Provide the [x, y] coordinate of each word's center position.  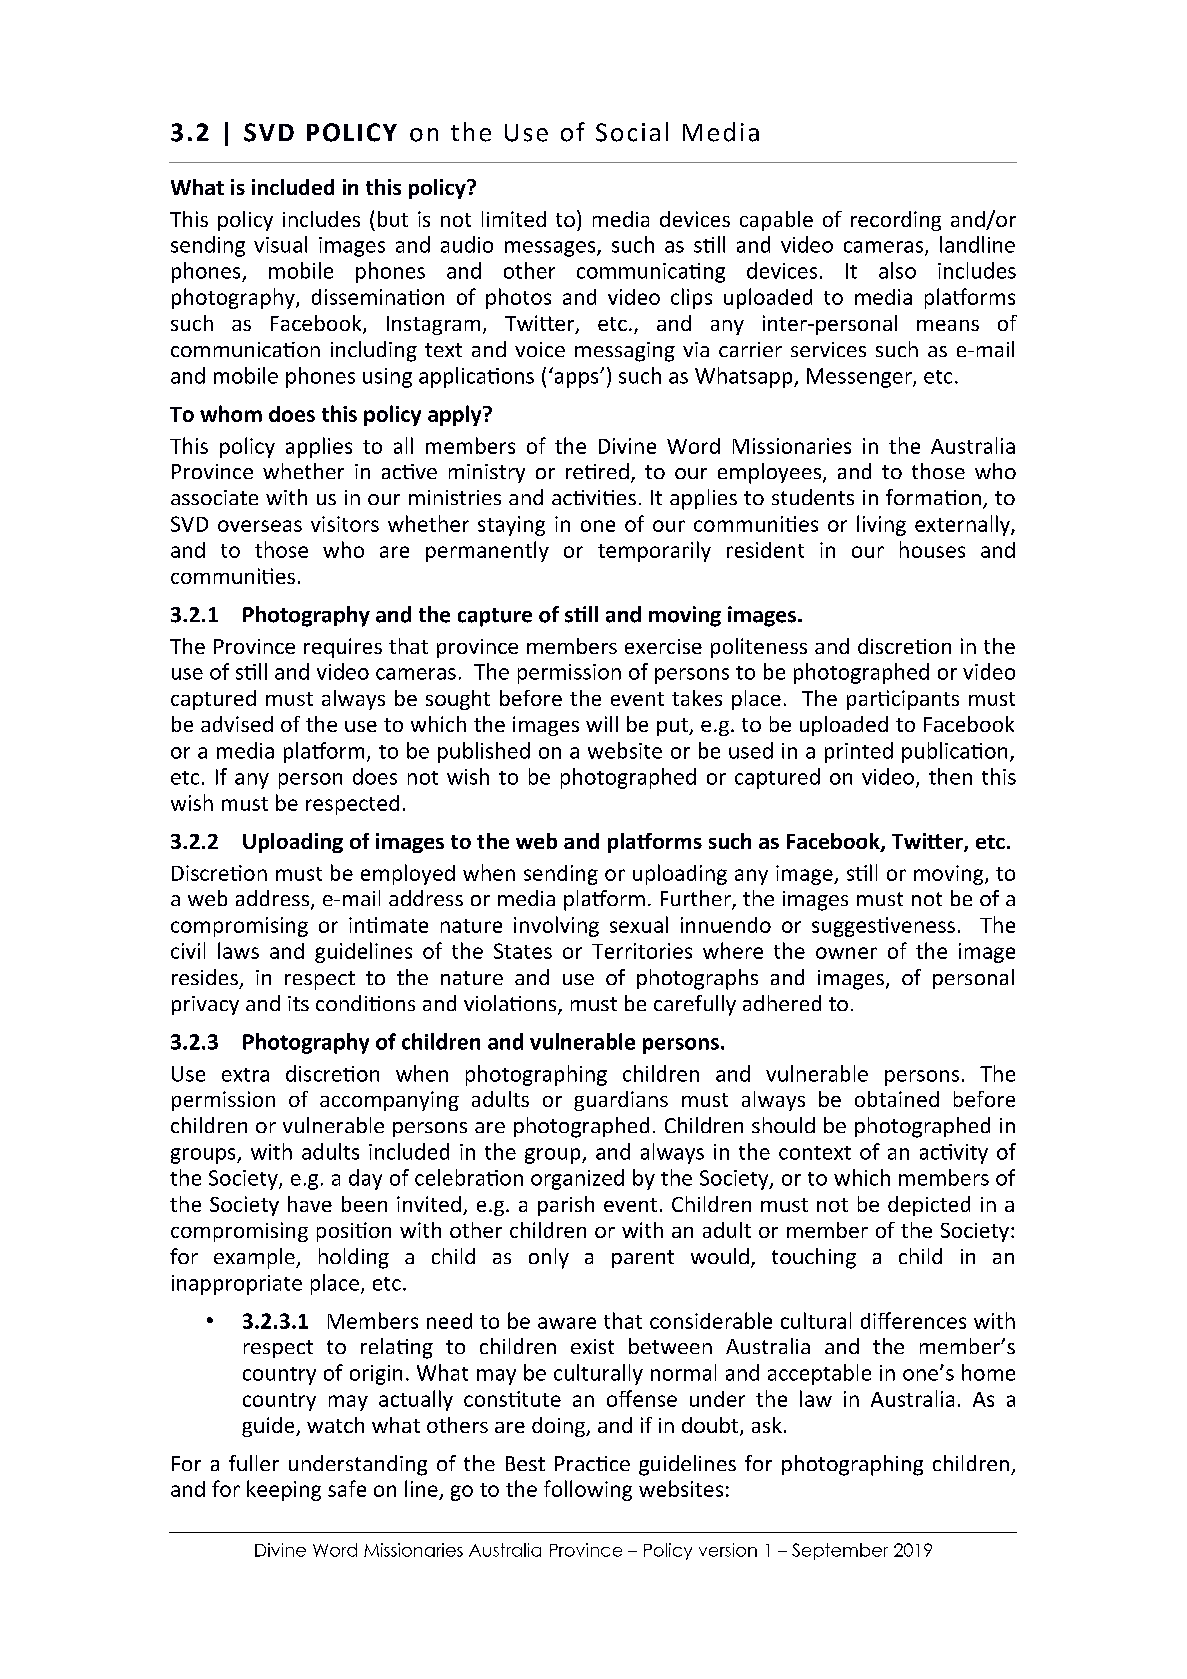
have [310, 1204]
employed [408, 874]
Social [632, 132]
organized [577, 1179]
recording [896, 221]
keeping [284, 1490]
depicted [929, 1206]
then [950, 776]
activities [594, 497]
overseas [260, 526]
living [881, 525]
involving [556, 926]
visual [280, 244]
